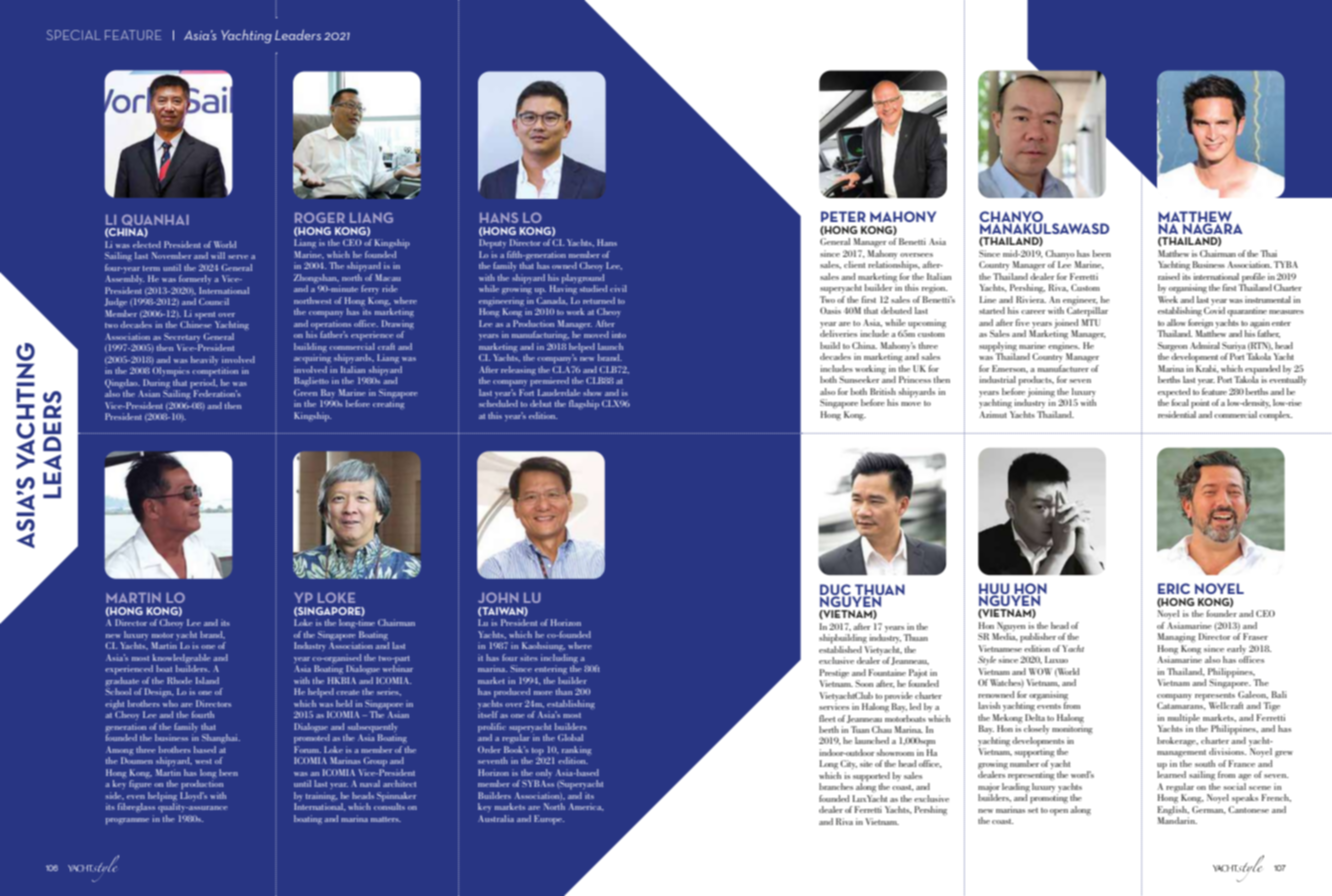  Describe the element at coordinates (1209, 808) in the screenshot. I see `German` at that location.
